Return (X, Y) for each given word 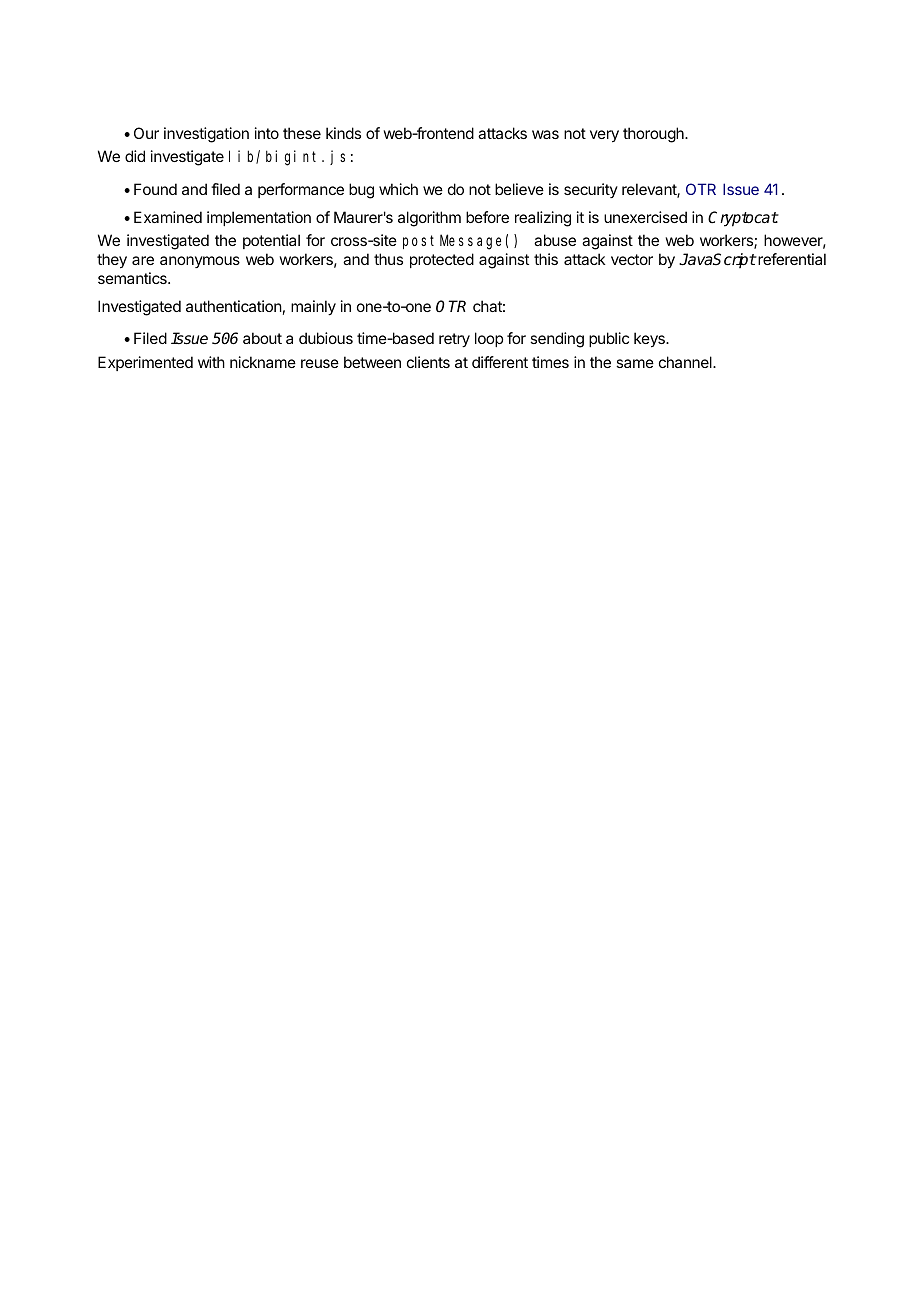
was (545, 134)
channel (686, 362)
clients (428, 362)
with (211, 362)
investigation (206, 135)
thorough (654, 135)
